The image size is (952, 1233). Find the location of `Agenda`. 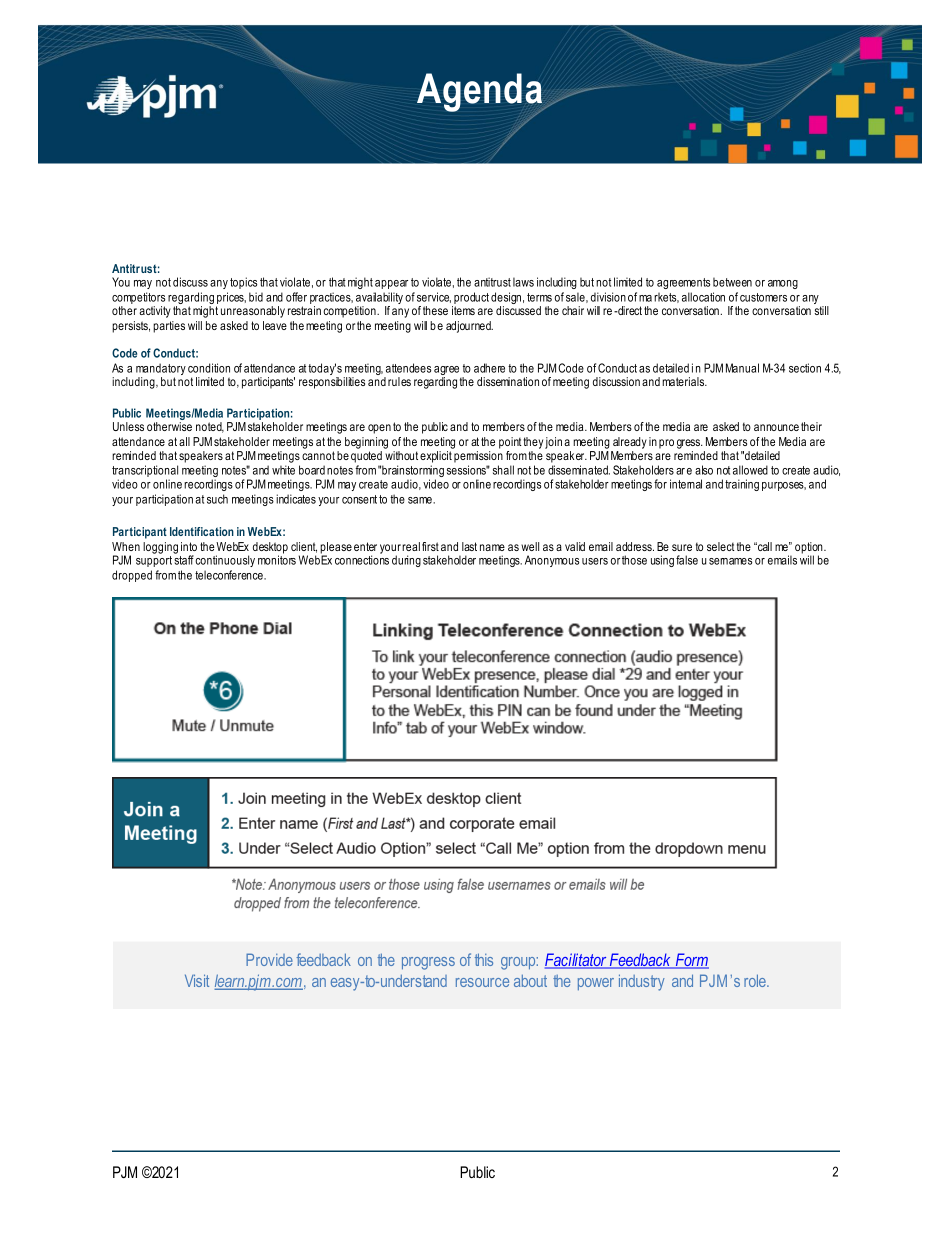

Agenda is located at coordinates (481, 94).
